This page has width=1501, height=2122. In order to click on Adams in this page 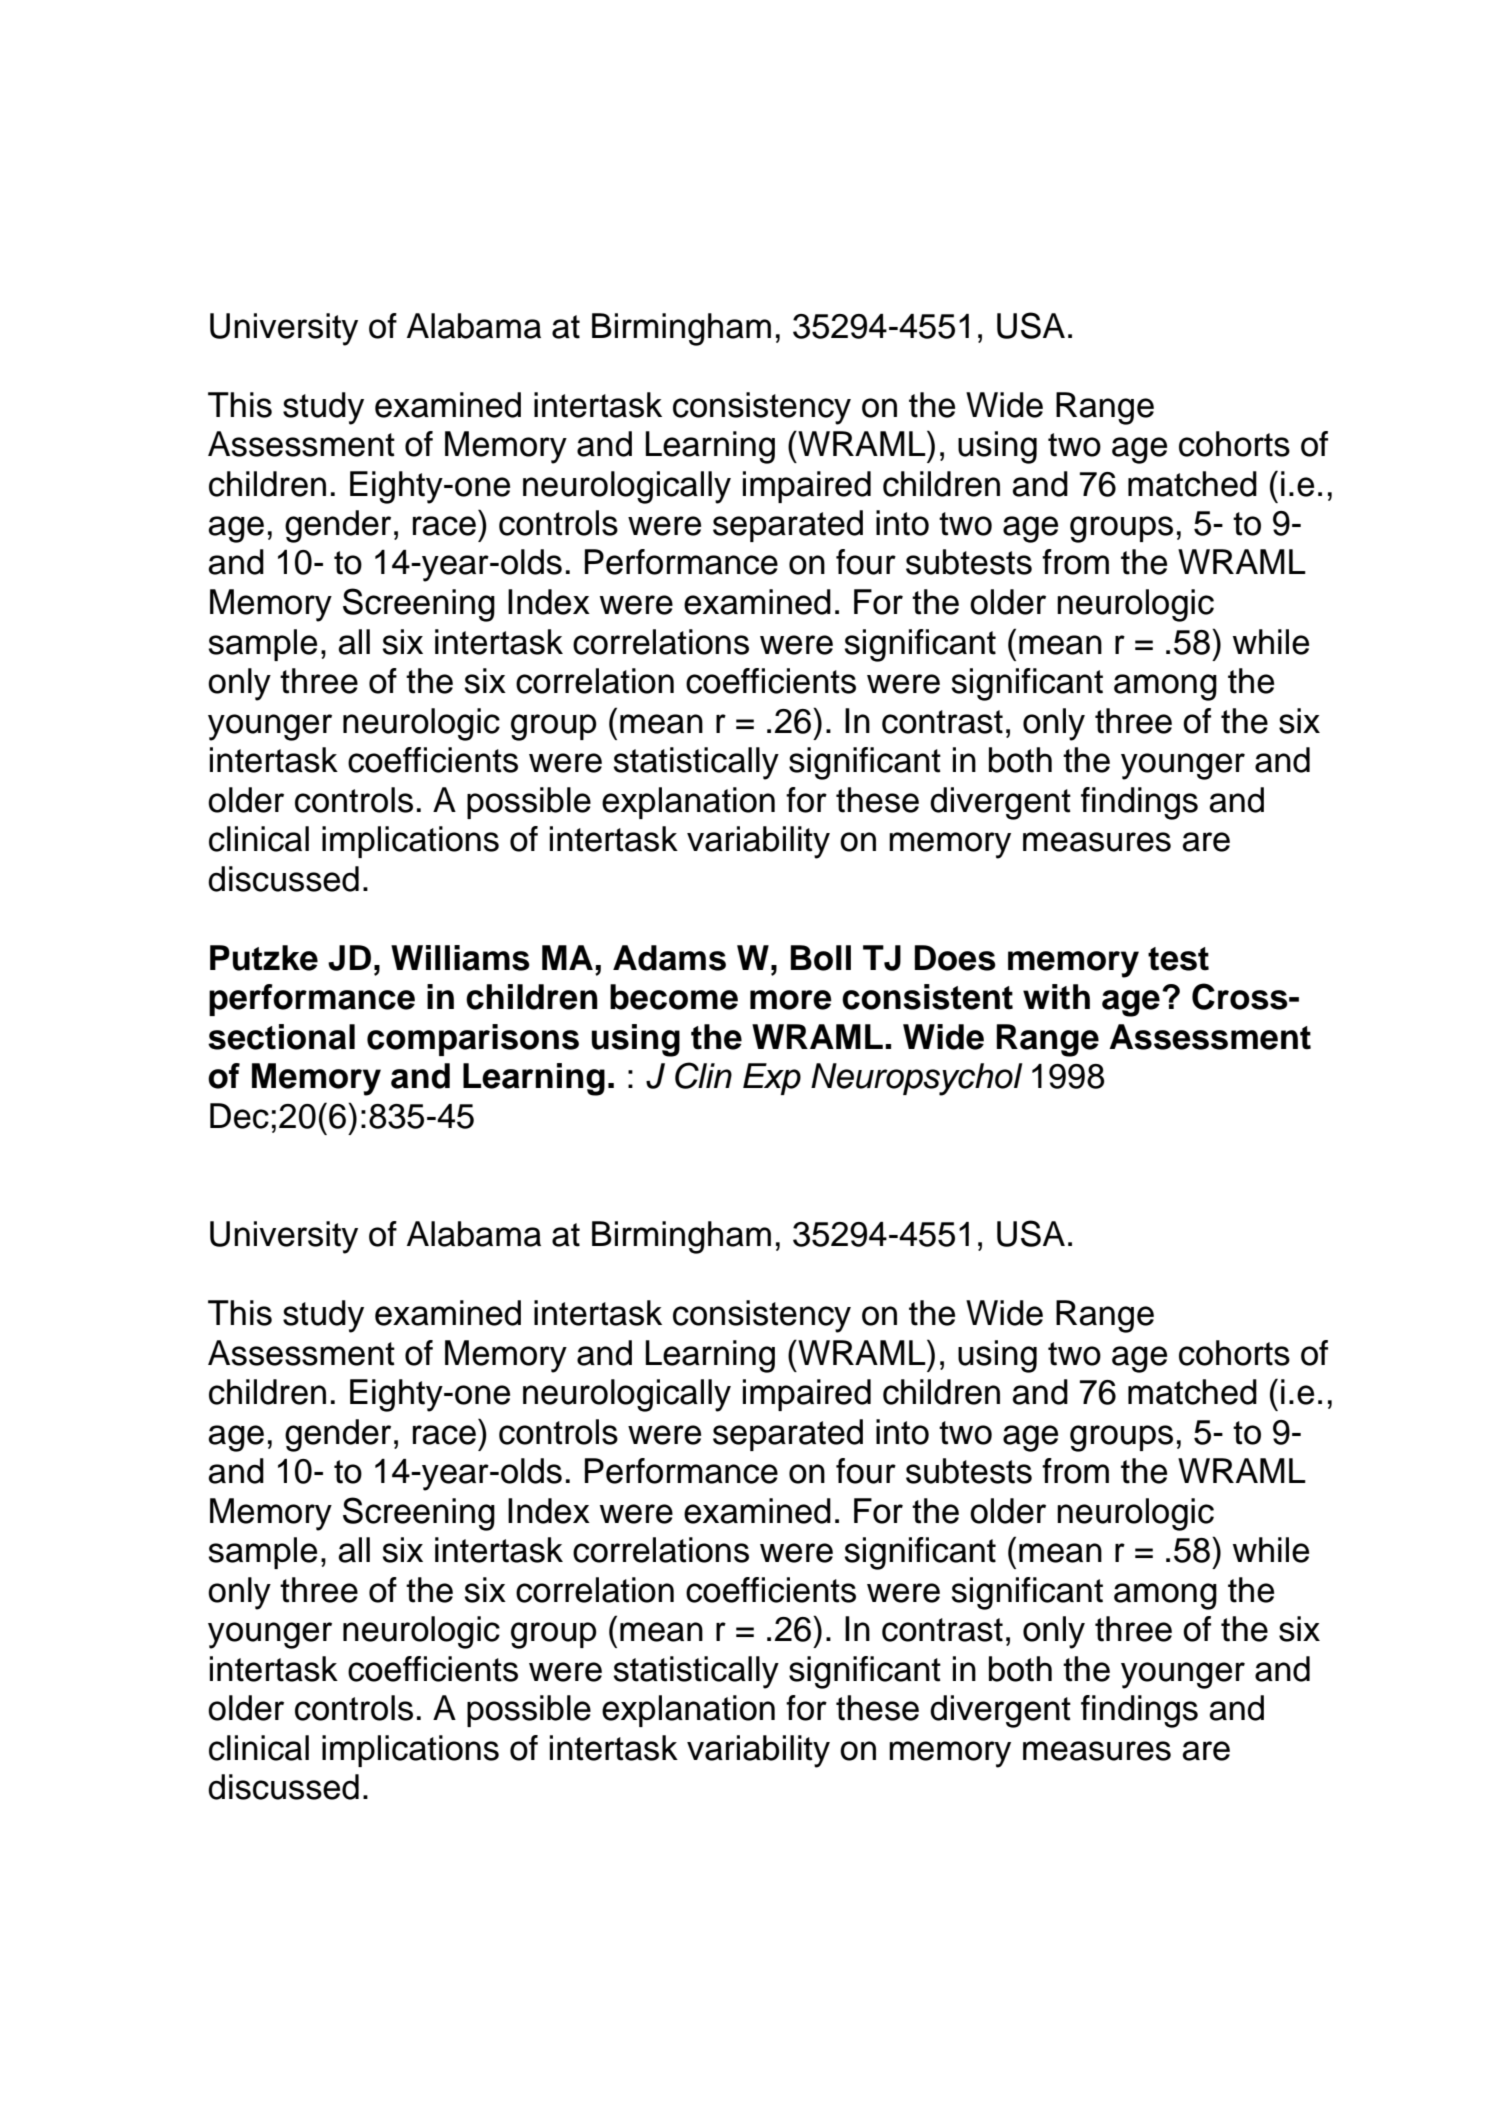, I will do `click(669, 958)`.
